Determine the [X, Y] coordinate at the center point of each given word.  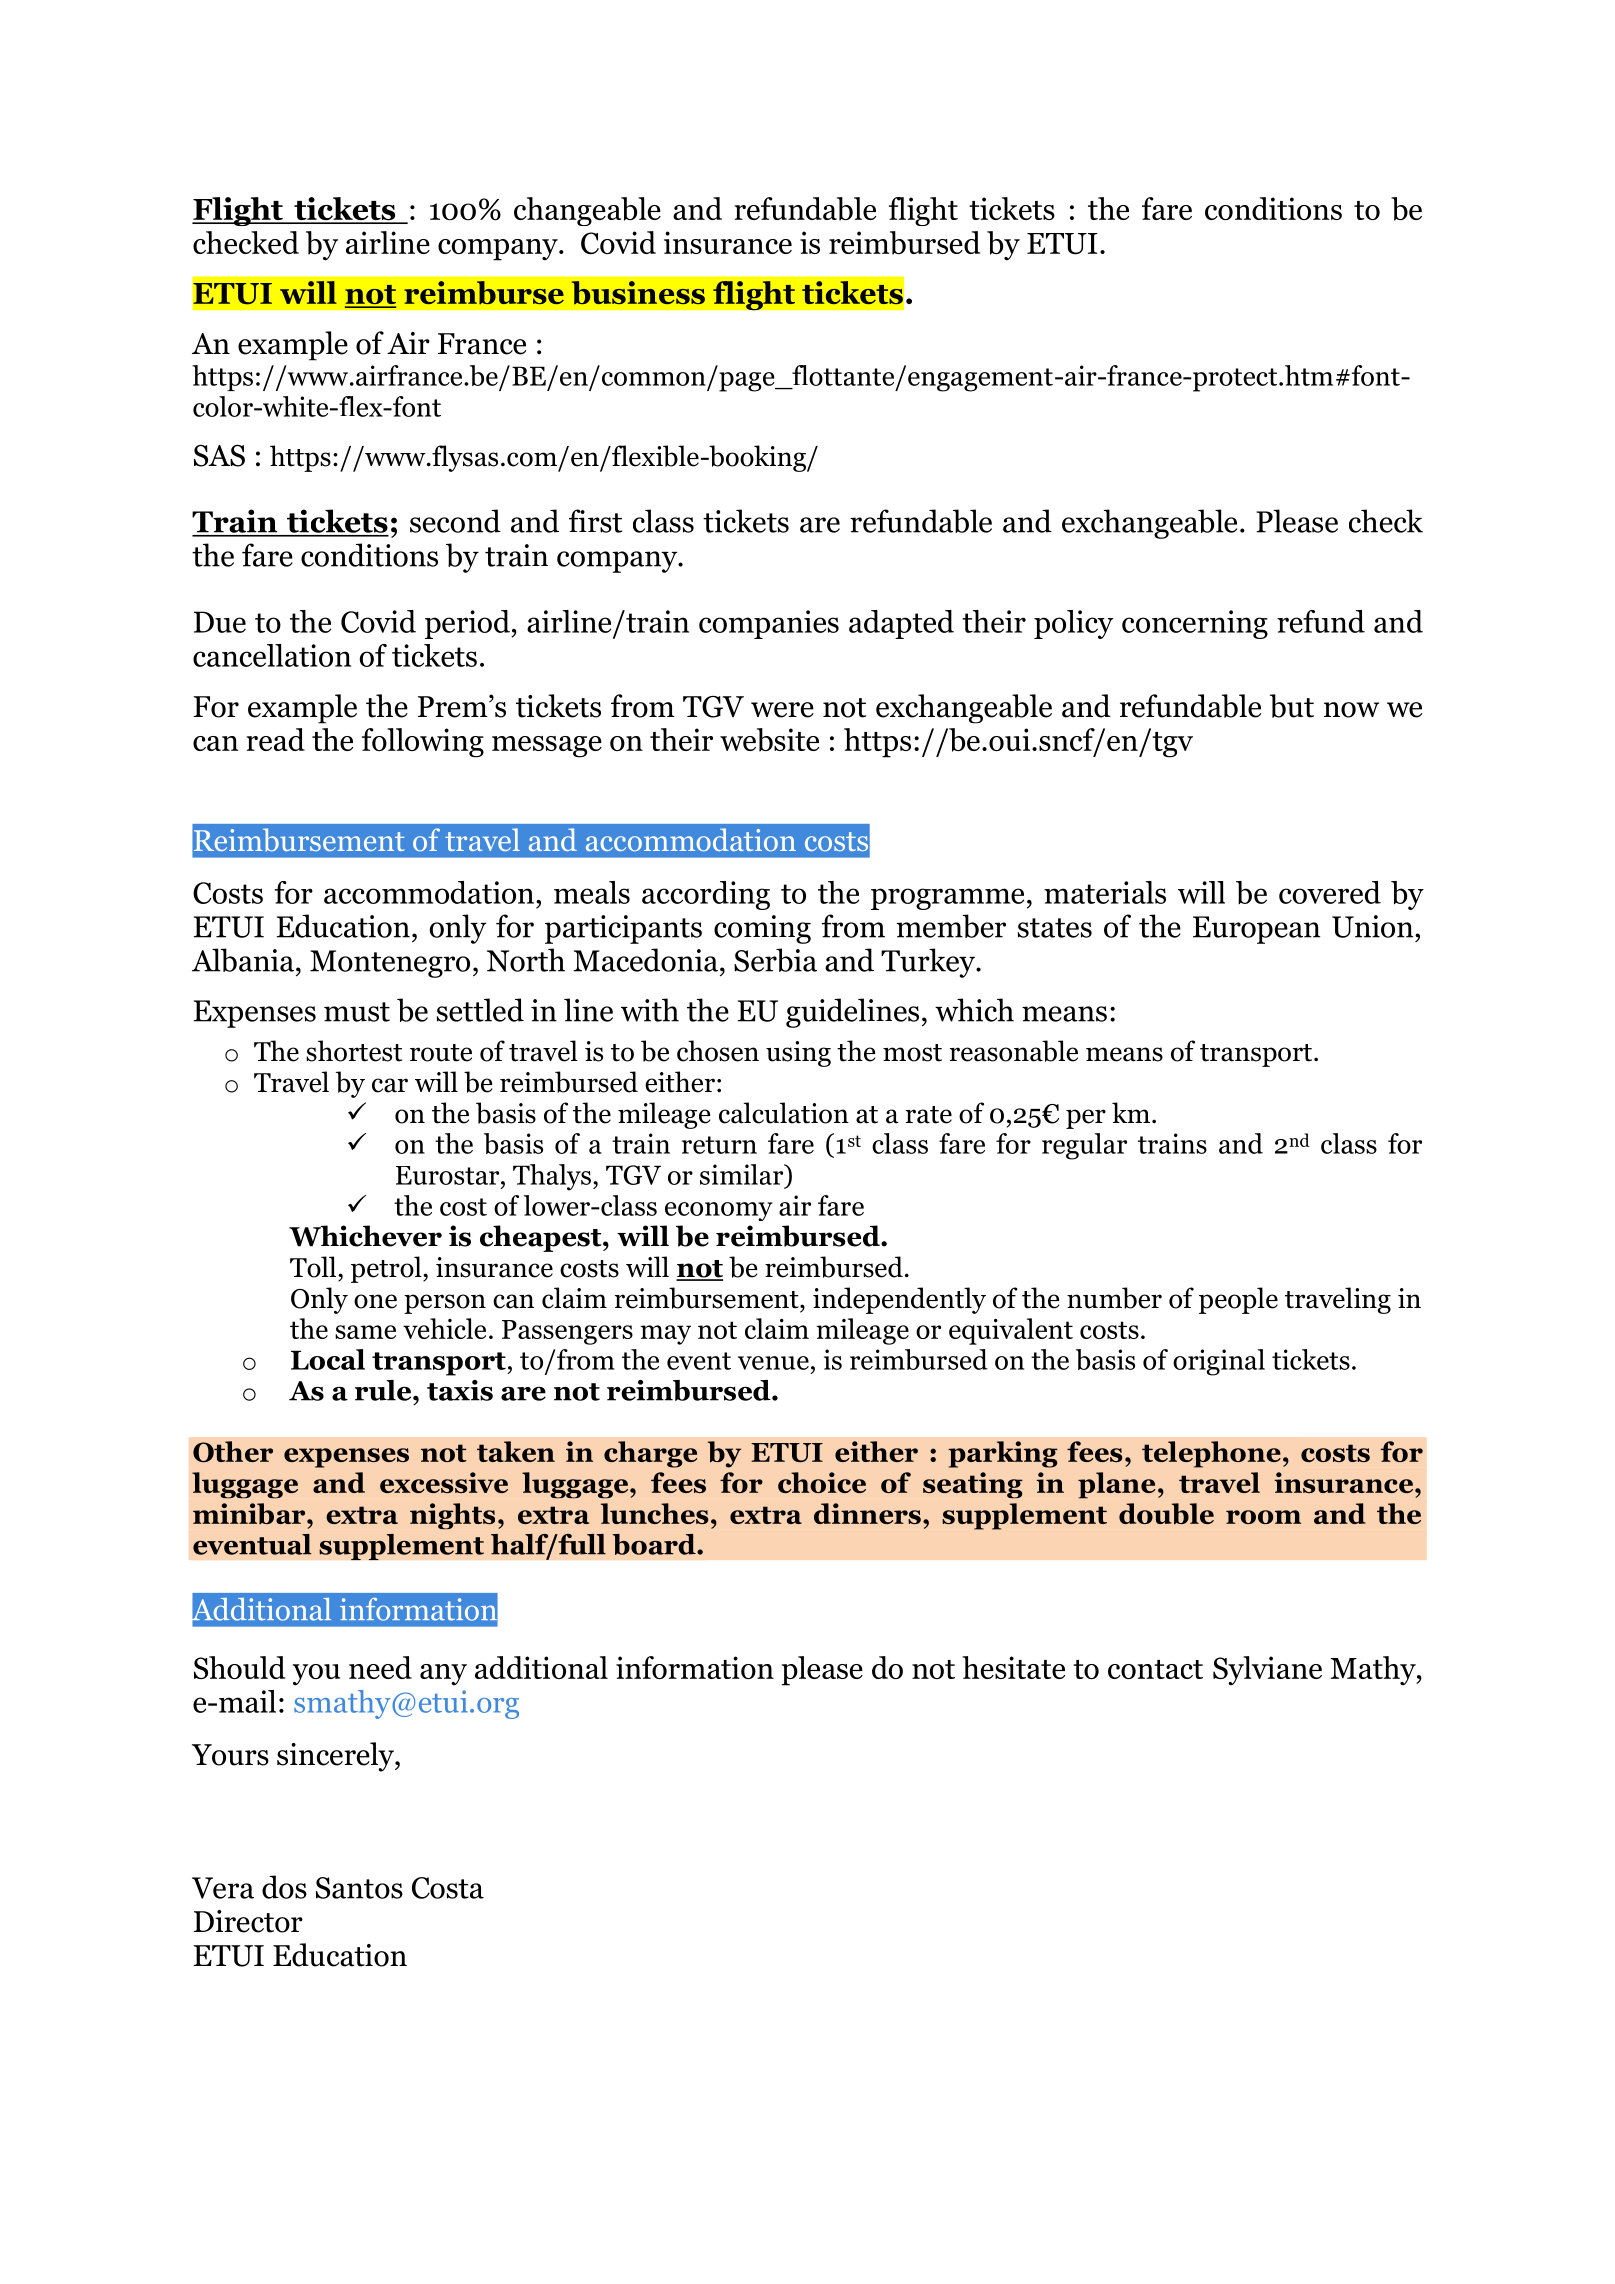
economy [719, 1211]
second [455, 521]
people [1238, 1300]
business [638, 292]
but [1292, 706]
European [1256, 930]
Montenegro [390, 964]
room [1263, 1517]
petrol [387, 1269]
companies [769, 624]
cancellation [272, 655]
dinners [867, 1513]
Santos [359, 1888]
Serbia [775, 960]
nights [452, 1516]
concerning [1195, 624]
